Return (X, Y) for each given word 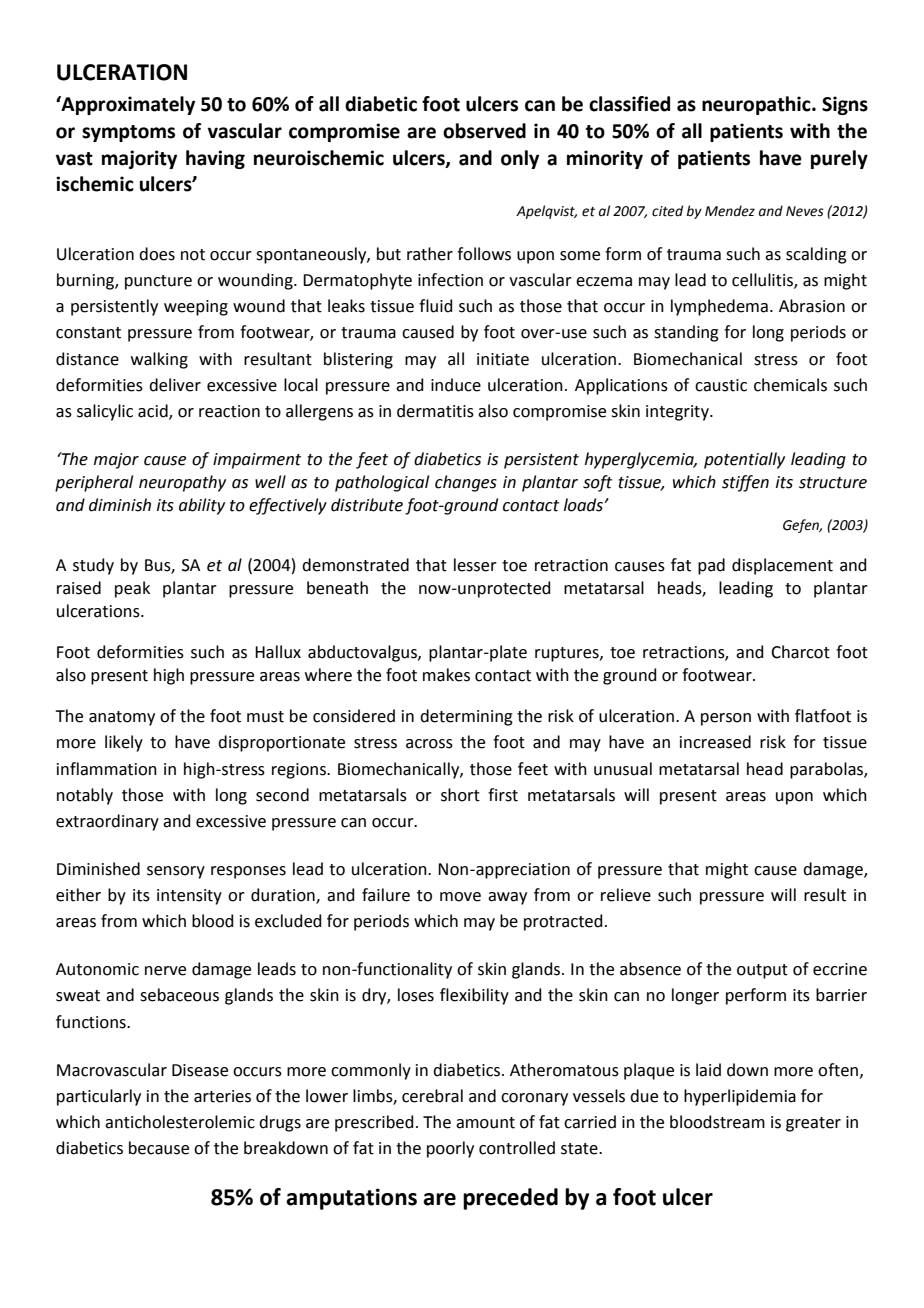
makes (446, 675)
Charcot (800, 652)
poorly (450, 1149)
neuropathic (757, 105)
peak (132, 589)
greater (813, 1124)
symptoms (128, 133)
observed (484, 131)
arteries (222, 1096)
